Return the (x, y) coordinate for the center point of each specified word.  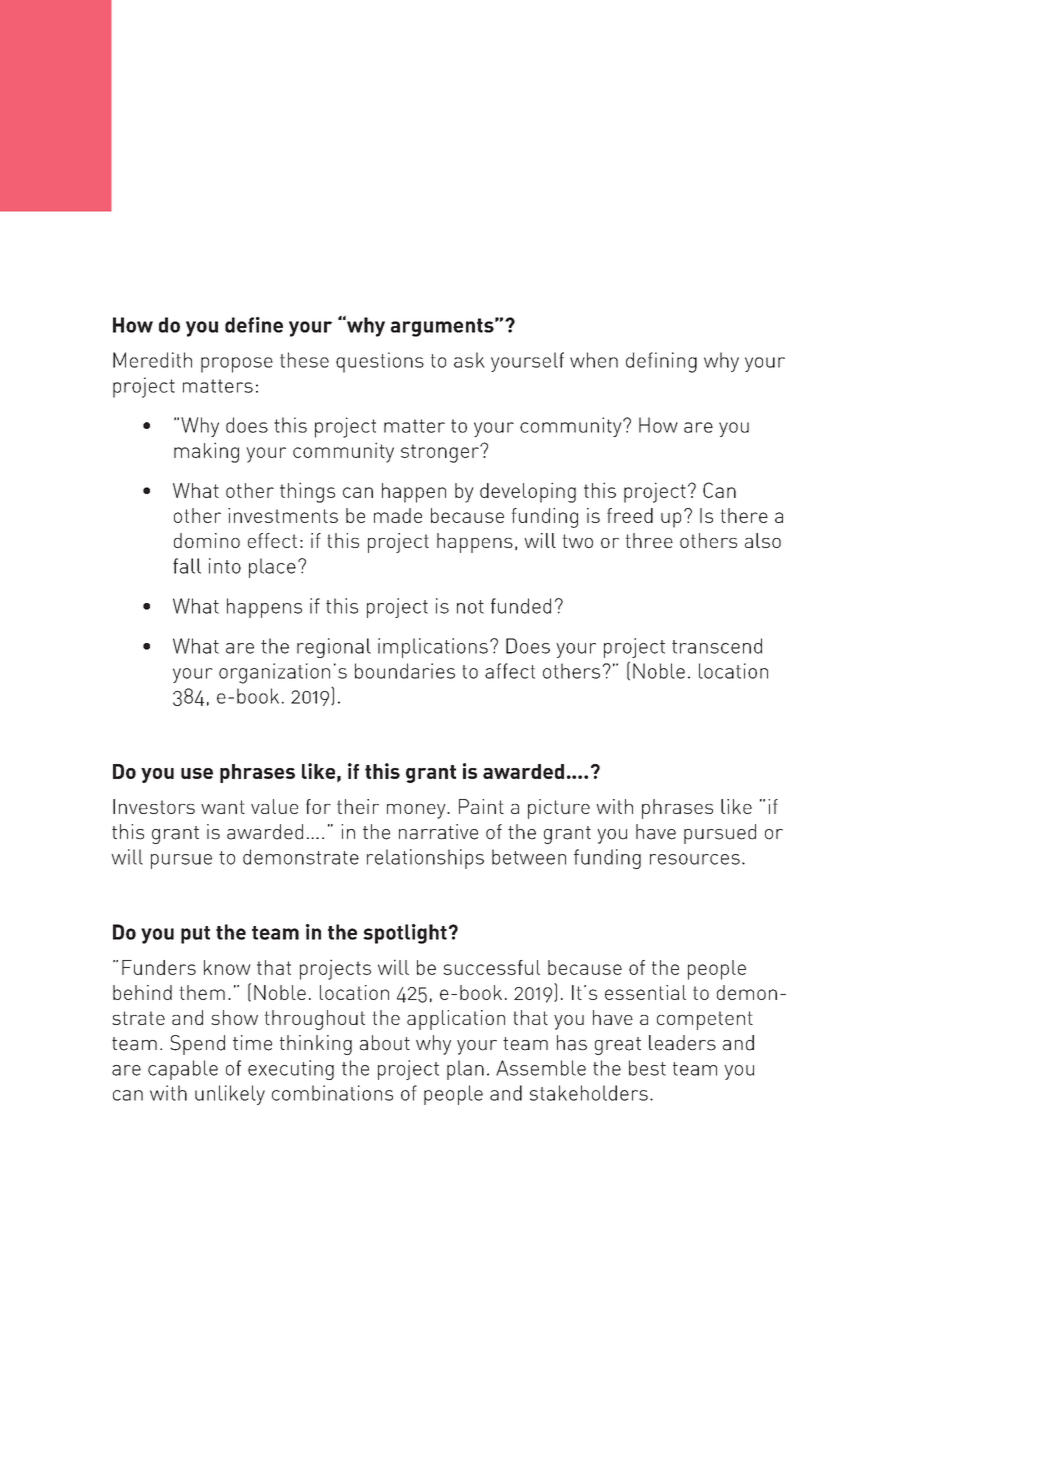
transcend (717, 646)
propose (237, 365)
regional (334, 648)
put (195, 935)
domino (207, 540)
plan (465, 1070)
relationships (425, 859)
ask (469, 360)
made (398, 515)
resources (695, 859)
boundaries (405, 671)
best (647, 1068)
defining (661, 362)
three (649, 540)
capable (183, 1070)
